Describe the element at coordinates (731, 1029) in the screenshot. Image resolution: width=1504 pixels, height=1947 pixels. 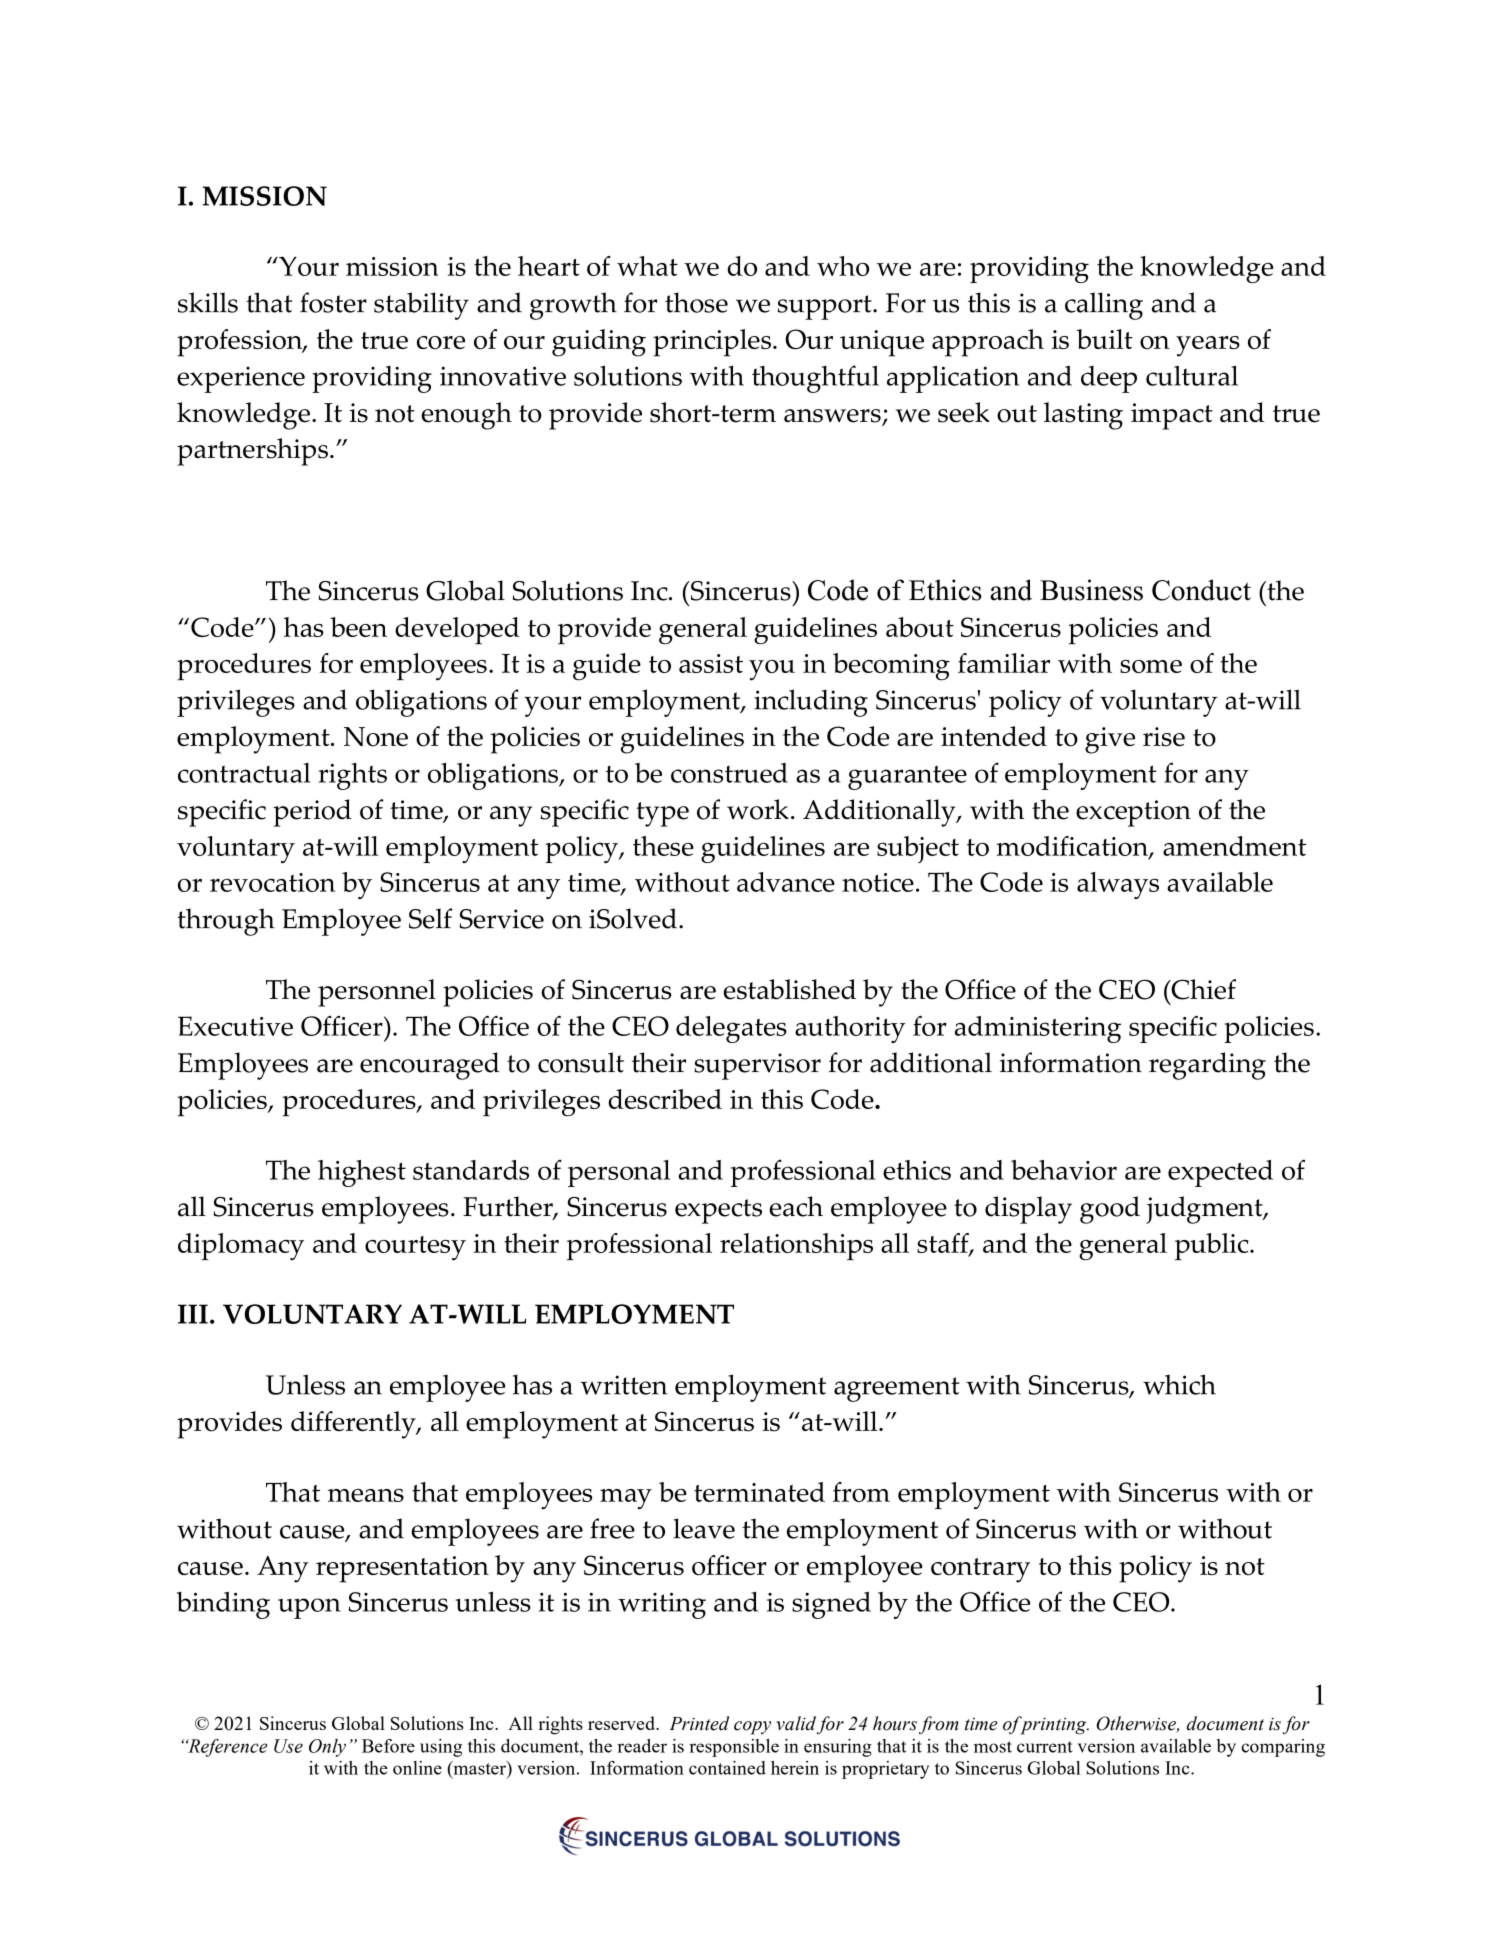
I see `delegates` at that location.
